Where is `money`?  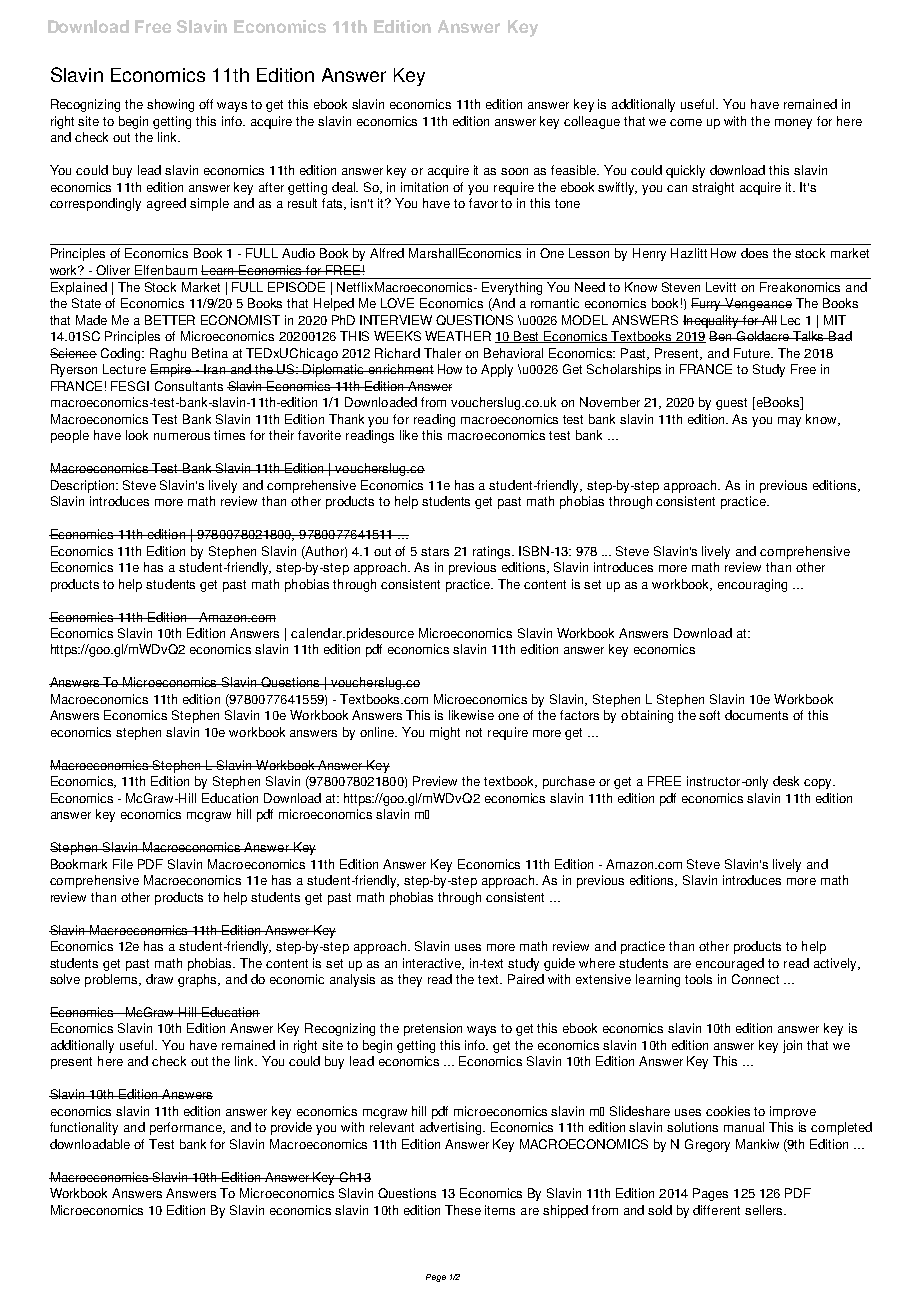
money is located at coordinates (793, 124).
